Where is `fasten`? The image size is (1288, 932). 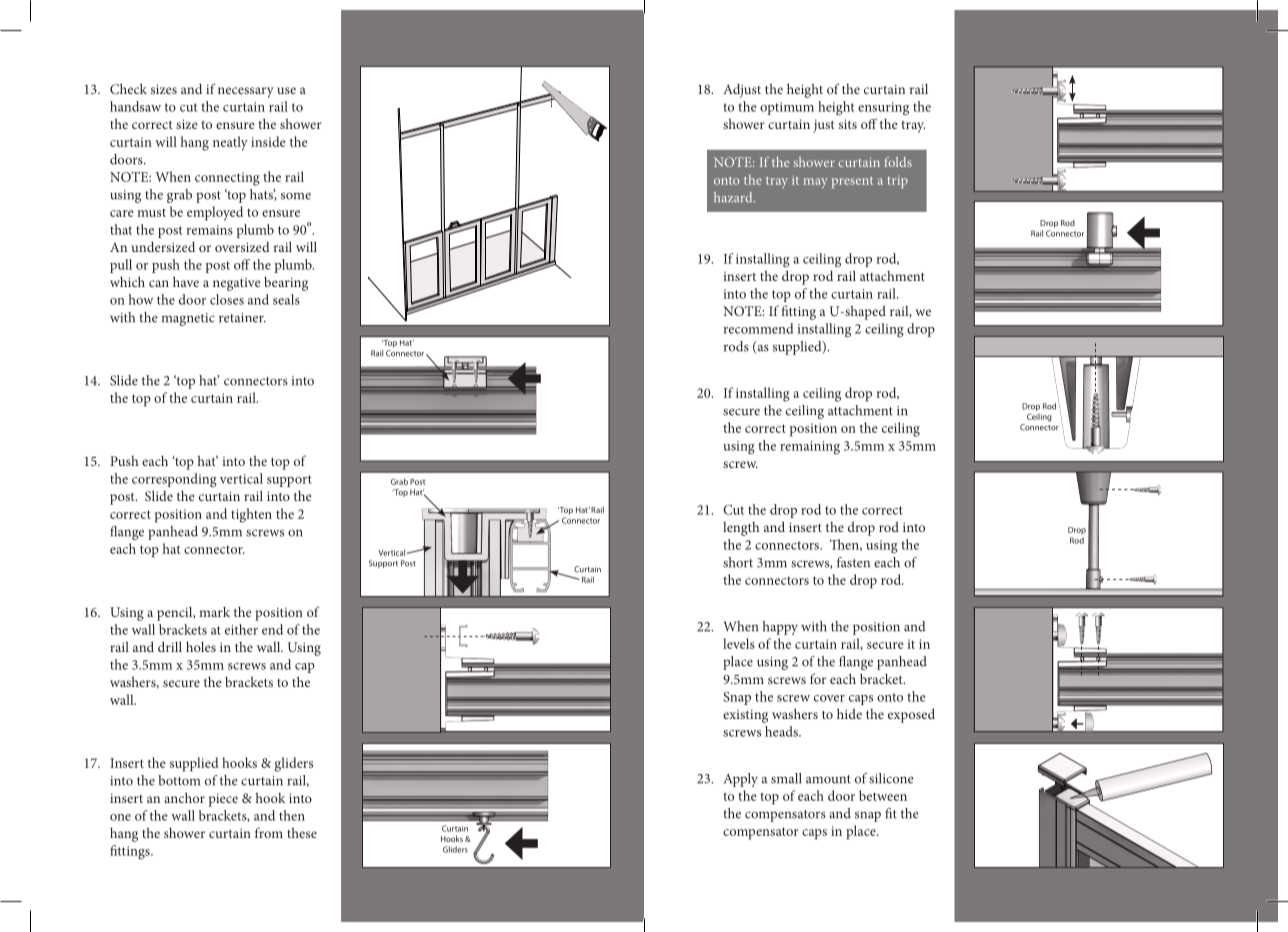
fasten is located at coordinates (853, 562).
